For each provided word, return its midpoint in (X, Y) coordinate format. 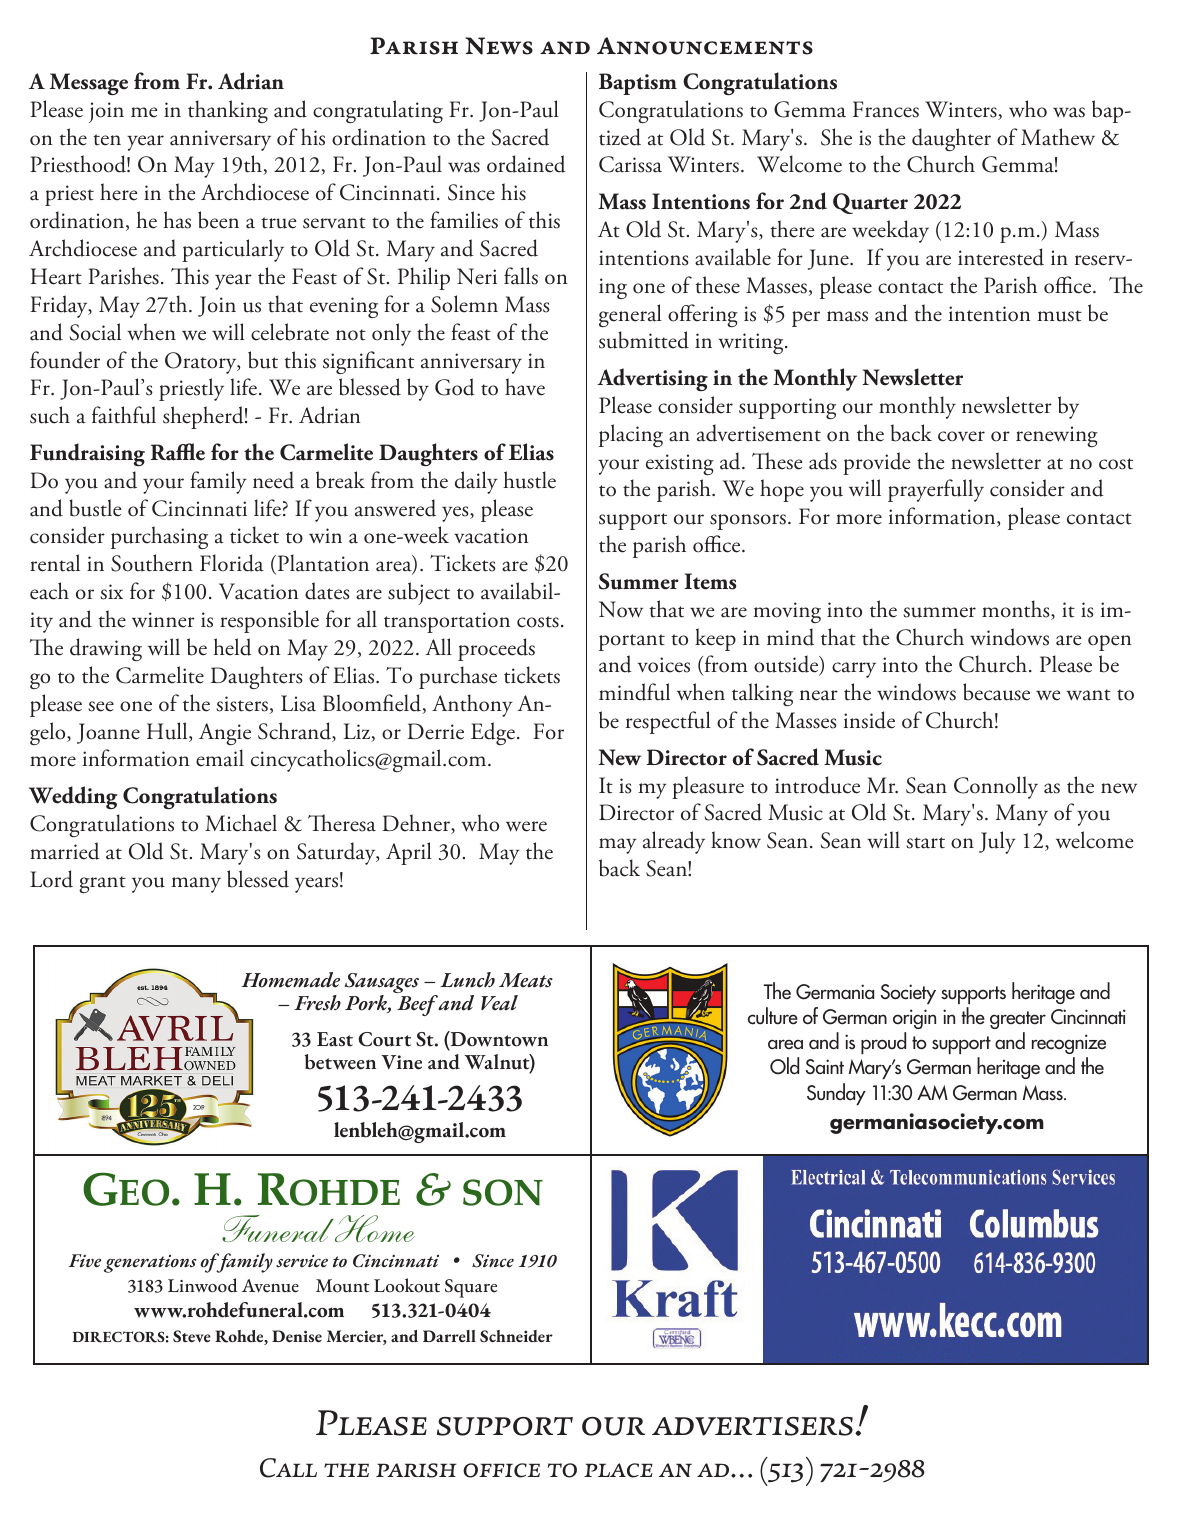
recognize (1069, 1044)
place (618, 1470)
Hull (168, 732)
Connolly (996, 787)
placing (631, 435)
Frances (886, 109)
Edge (493, 733)
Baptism (638, 84)
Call (288, 1468)
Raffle (178, 452)
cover (961, 436)
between (340, 1062)
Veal (499, 1003)
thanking (228, 111)
